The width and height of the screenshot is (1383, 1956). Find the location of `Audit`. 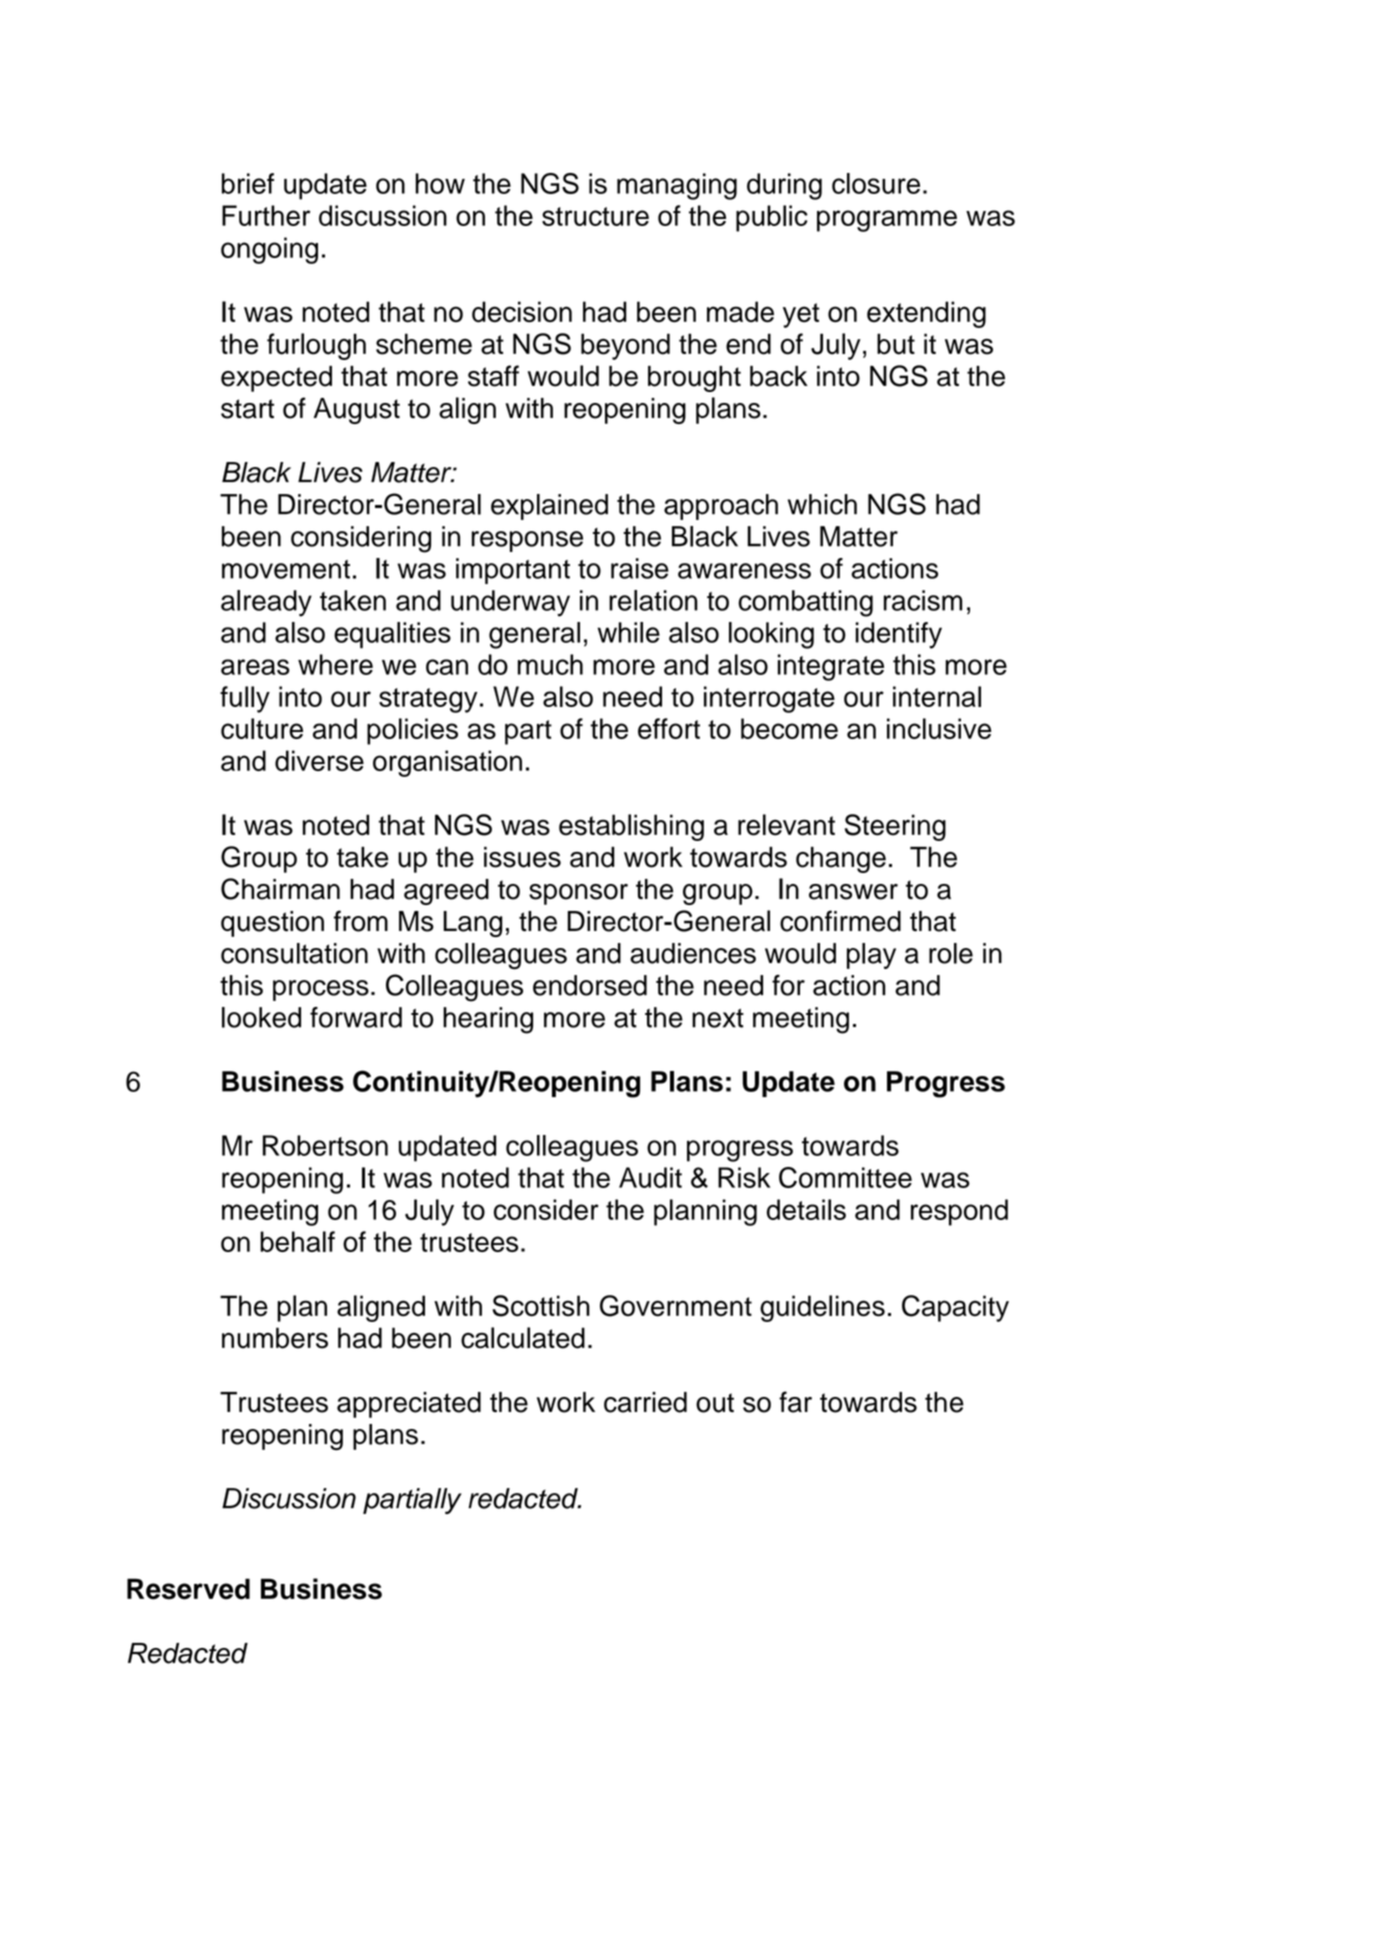

Audit is located at coordinates (650, 1177).
